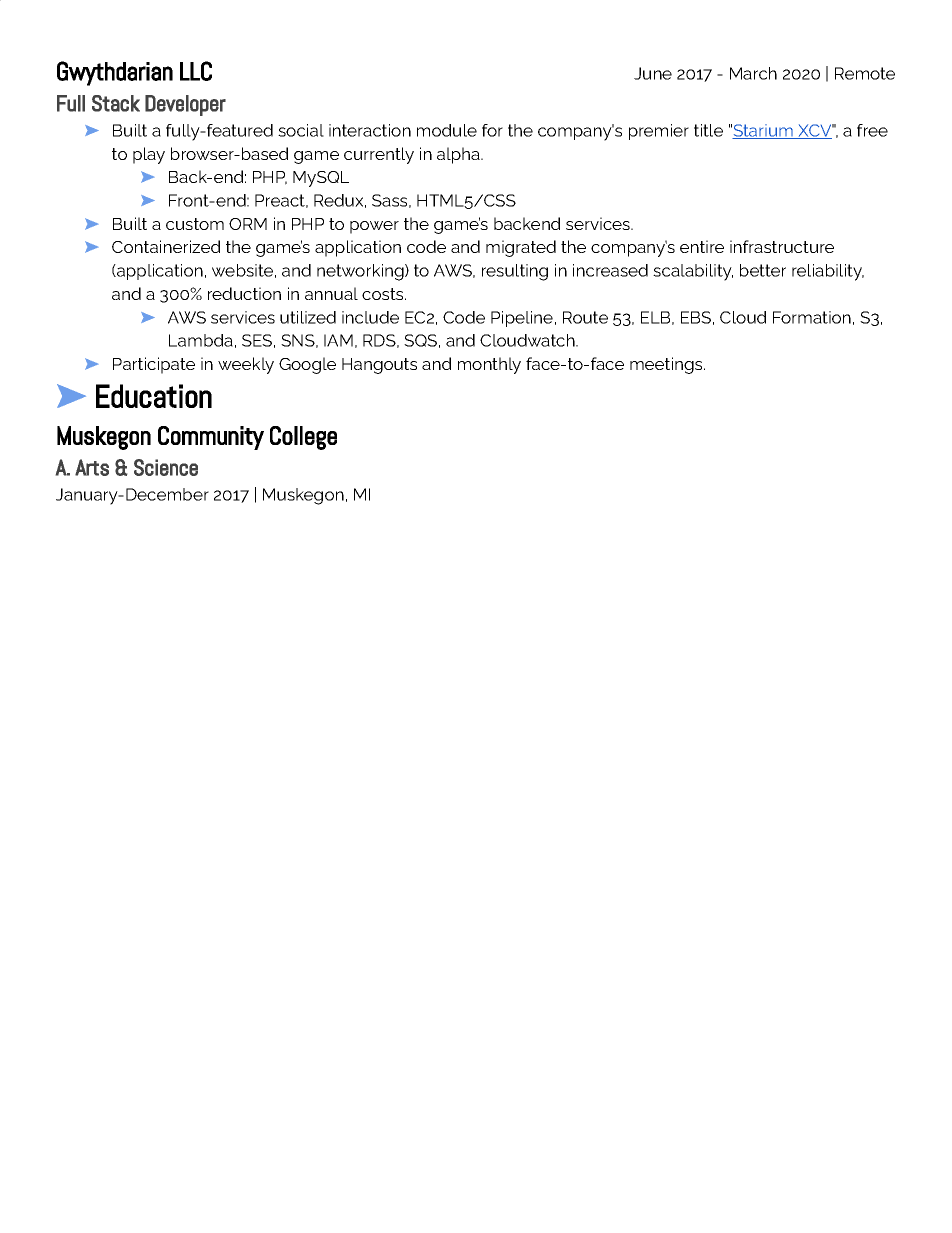 Image resolution: width=952 pixels, height=1233 pixels. Describe the element at coordinates (196, 71) in the document. I see `LLC` at that location.
